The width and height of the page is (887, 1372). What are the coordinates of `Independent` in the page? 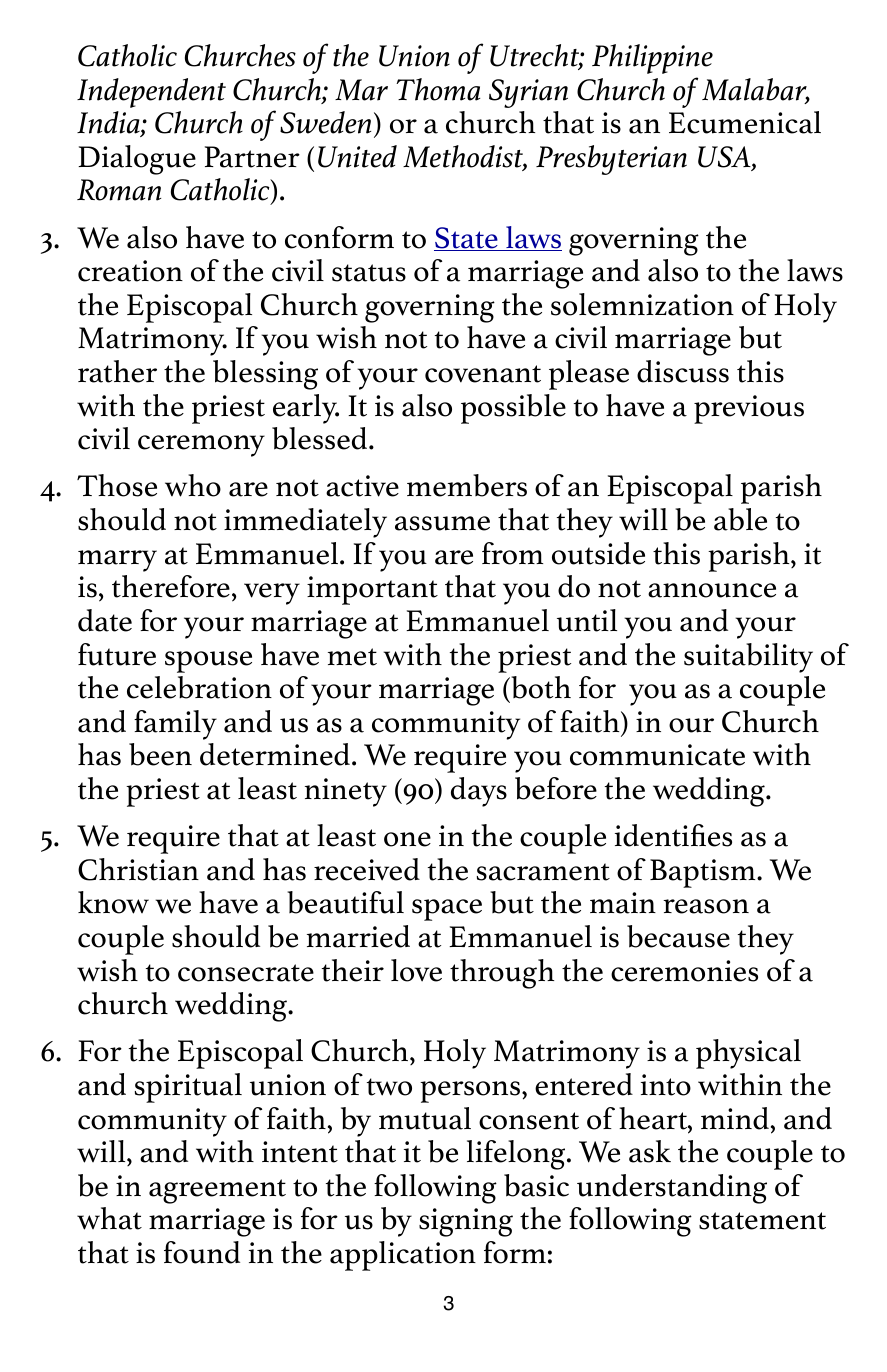 It's located at (151, 93).
